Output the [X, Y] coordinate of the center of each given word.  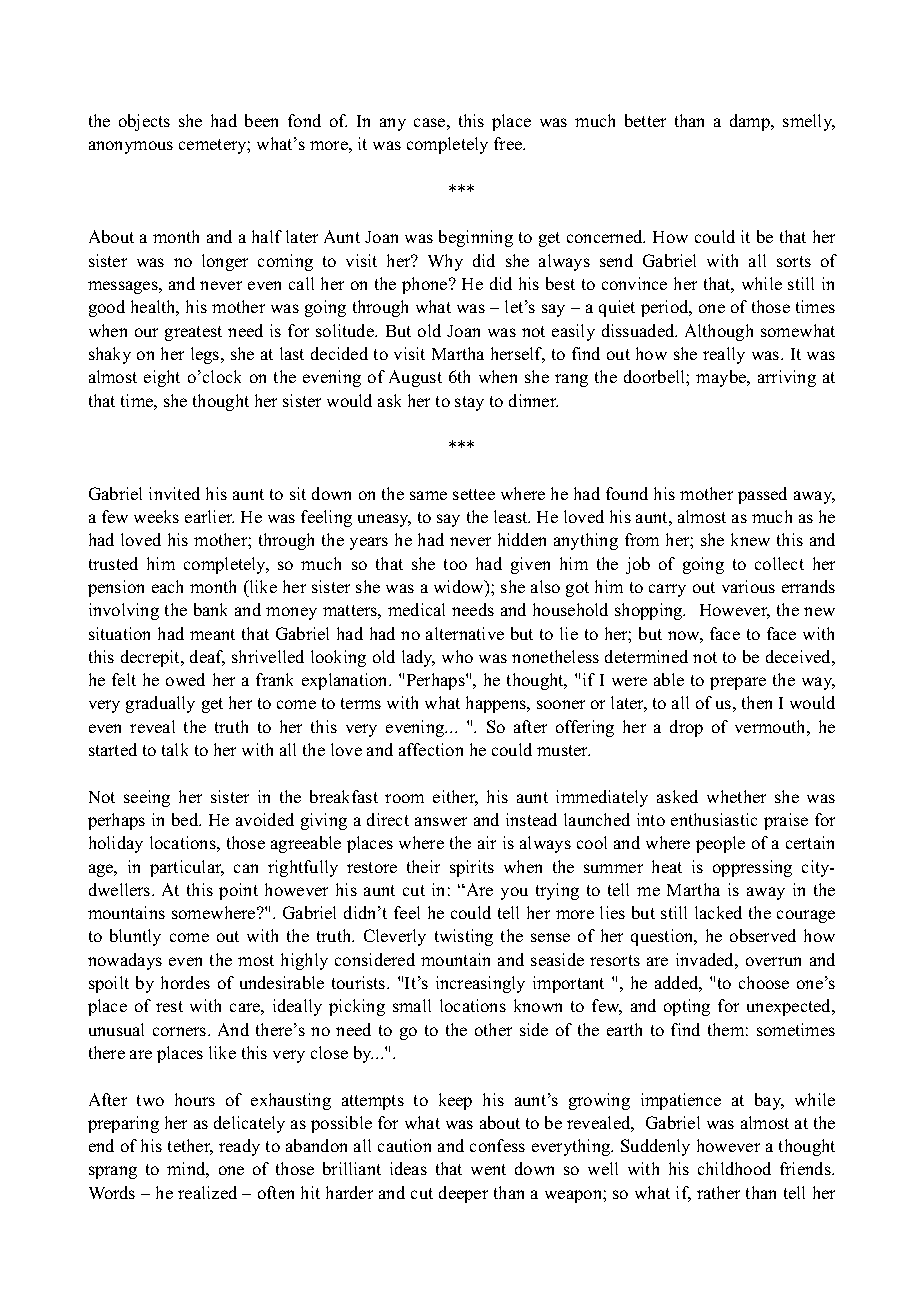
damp [751, 122]
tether [190, 1147]
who [457, 656]
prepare [738, 683]
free [509, 143]
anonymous [131, 147]
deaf [207, 658]
